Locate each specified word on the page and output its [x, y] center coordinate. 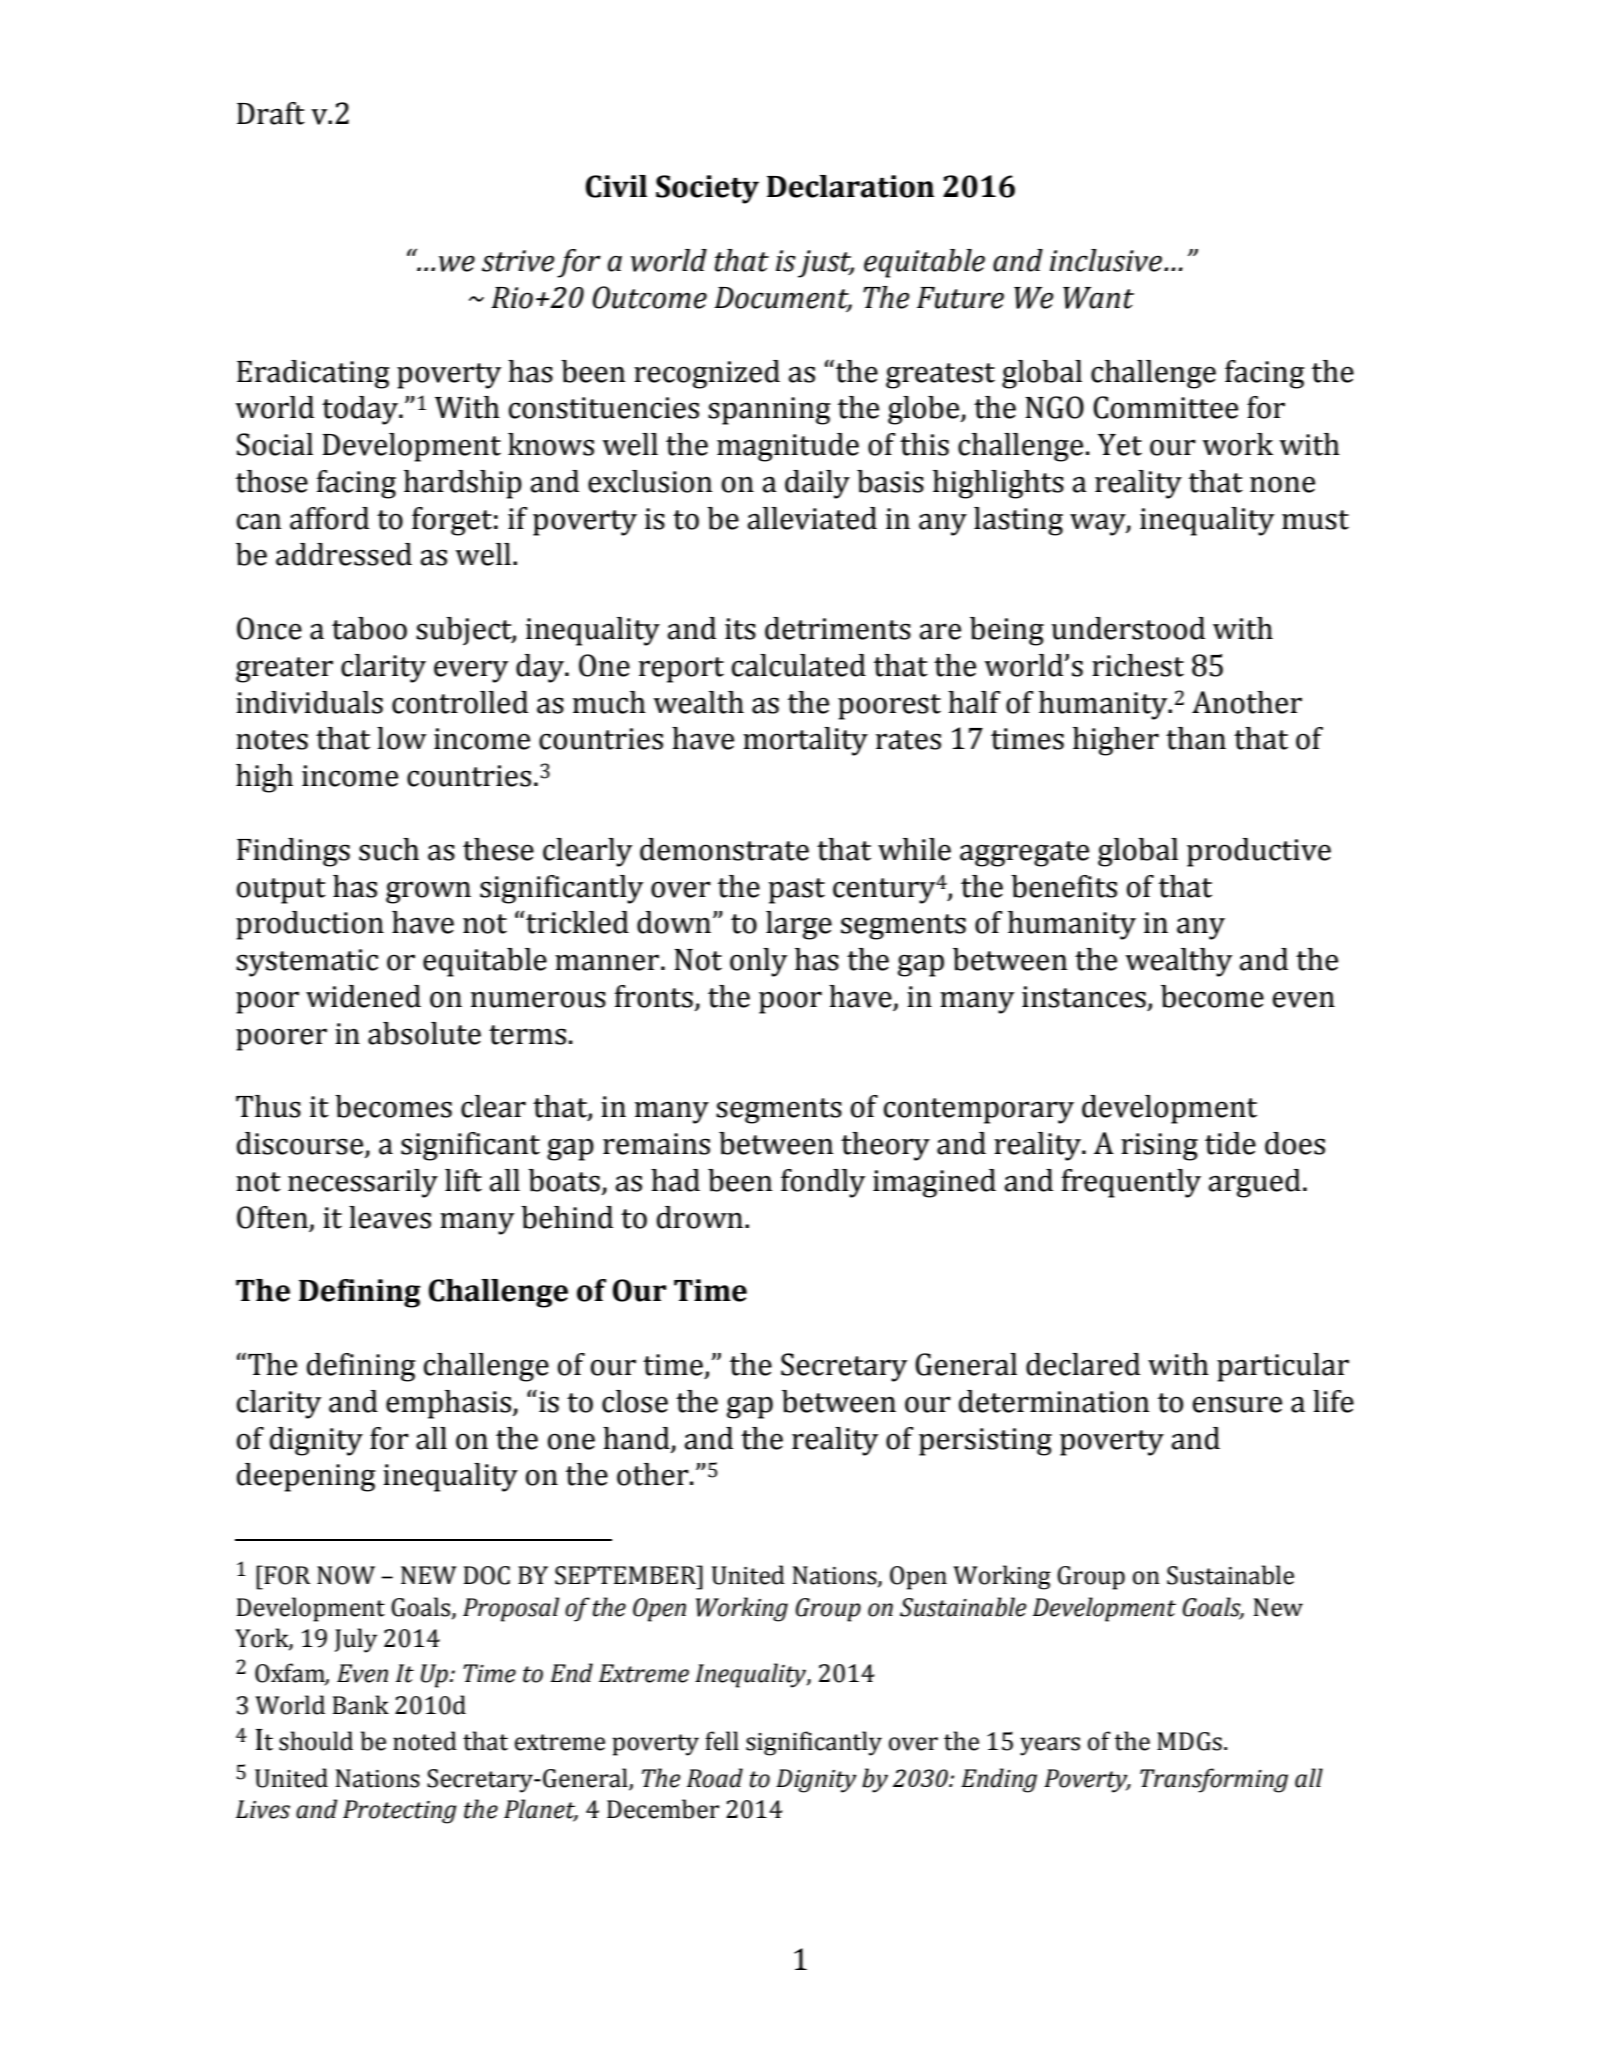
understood [1128, 628]
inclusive [1106, 260]
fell [722, 1741]
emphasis [449, 1404]
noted [425, 1741]
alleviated [812, 518]
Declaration [850, 186]
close [635, 1401]
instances [1084, 997]
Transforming [1214, 1780]
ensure [1237, 1404]
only [759, 962]
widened [363, 996]
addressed [344, 554]
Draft [271, 113]
